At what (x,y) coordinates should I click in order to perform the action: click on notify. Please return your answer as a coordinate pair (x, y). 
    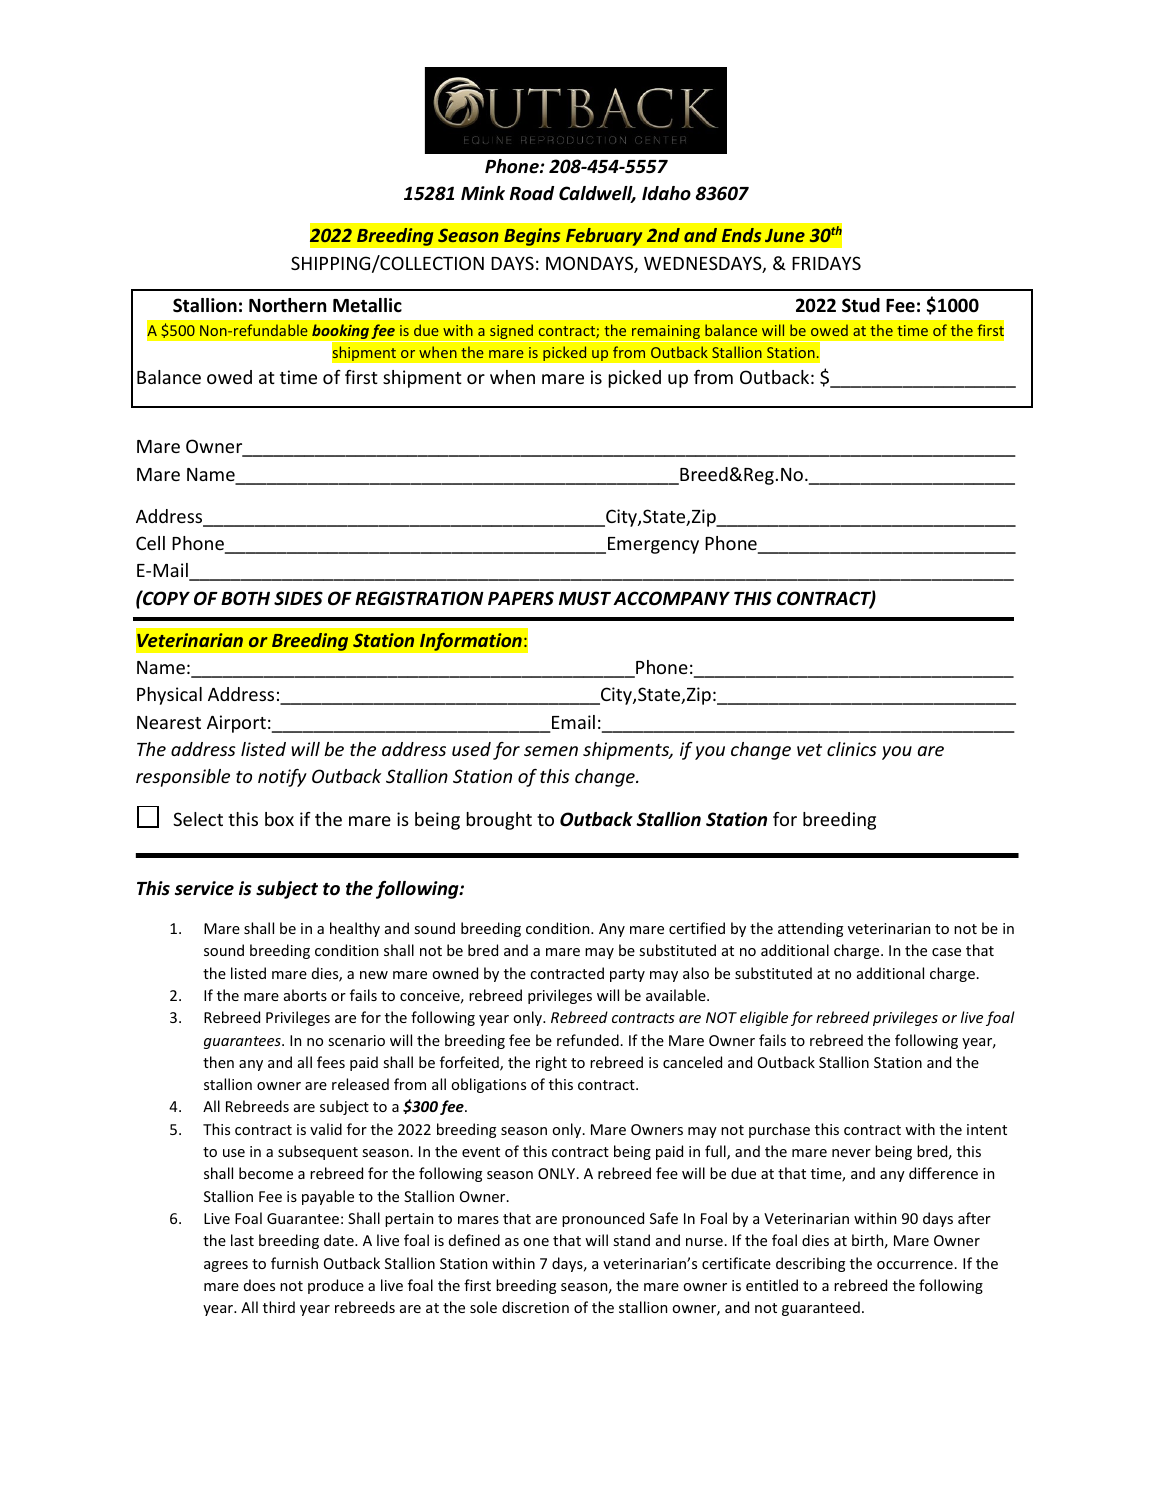
    Looking at the image, I should click on (282, 778).
